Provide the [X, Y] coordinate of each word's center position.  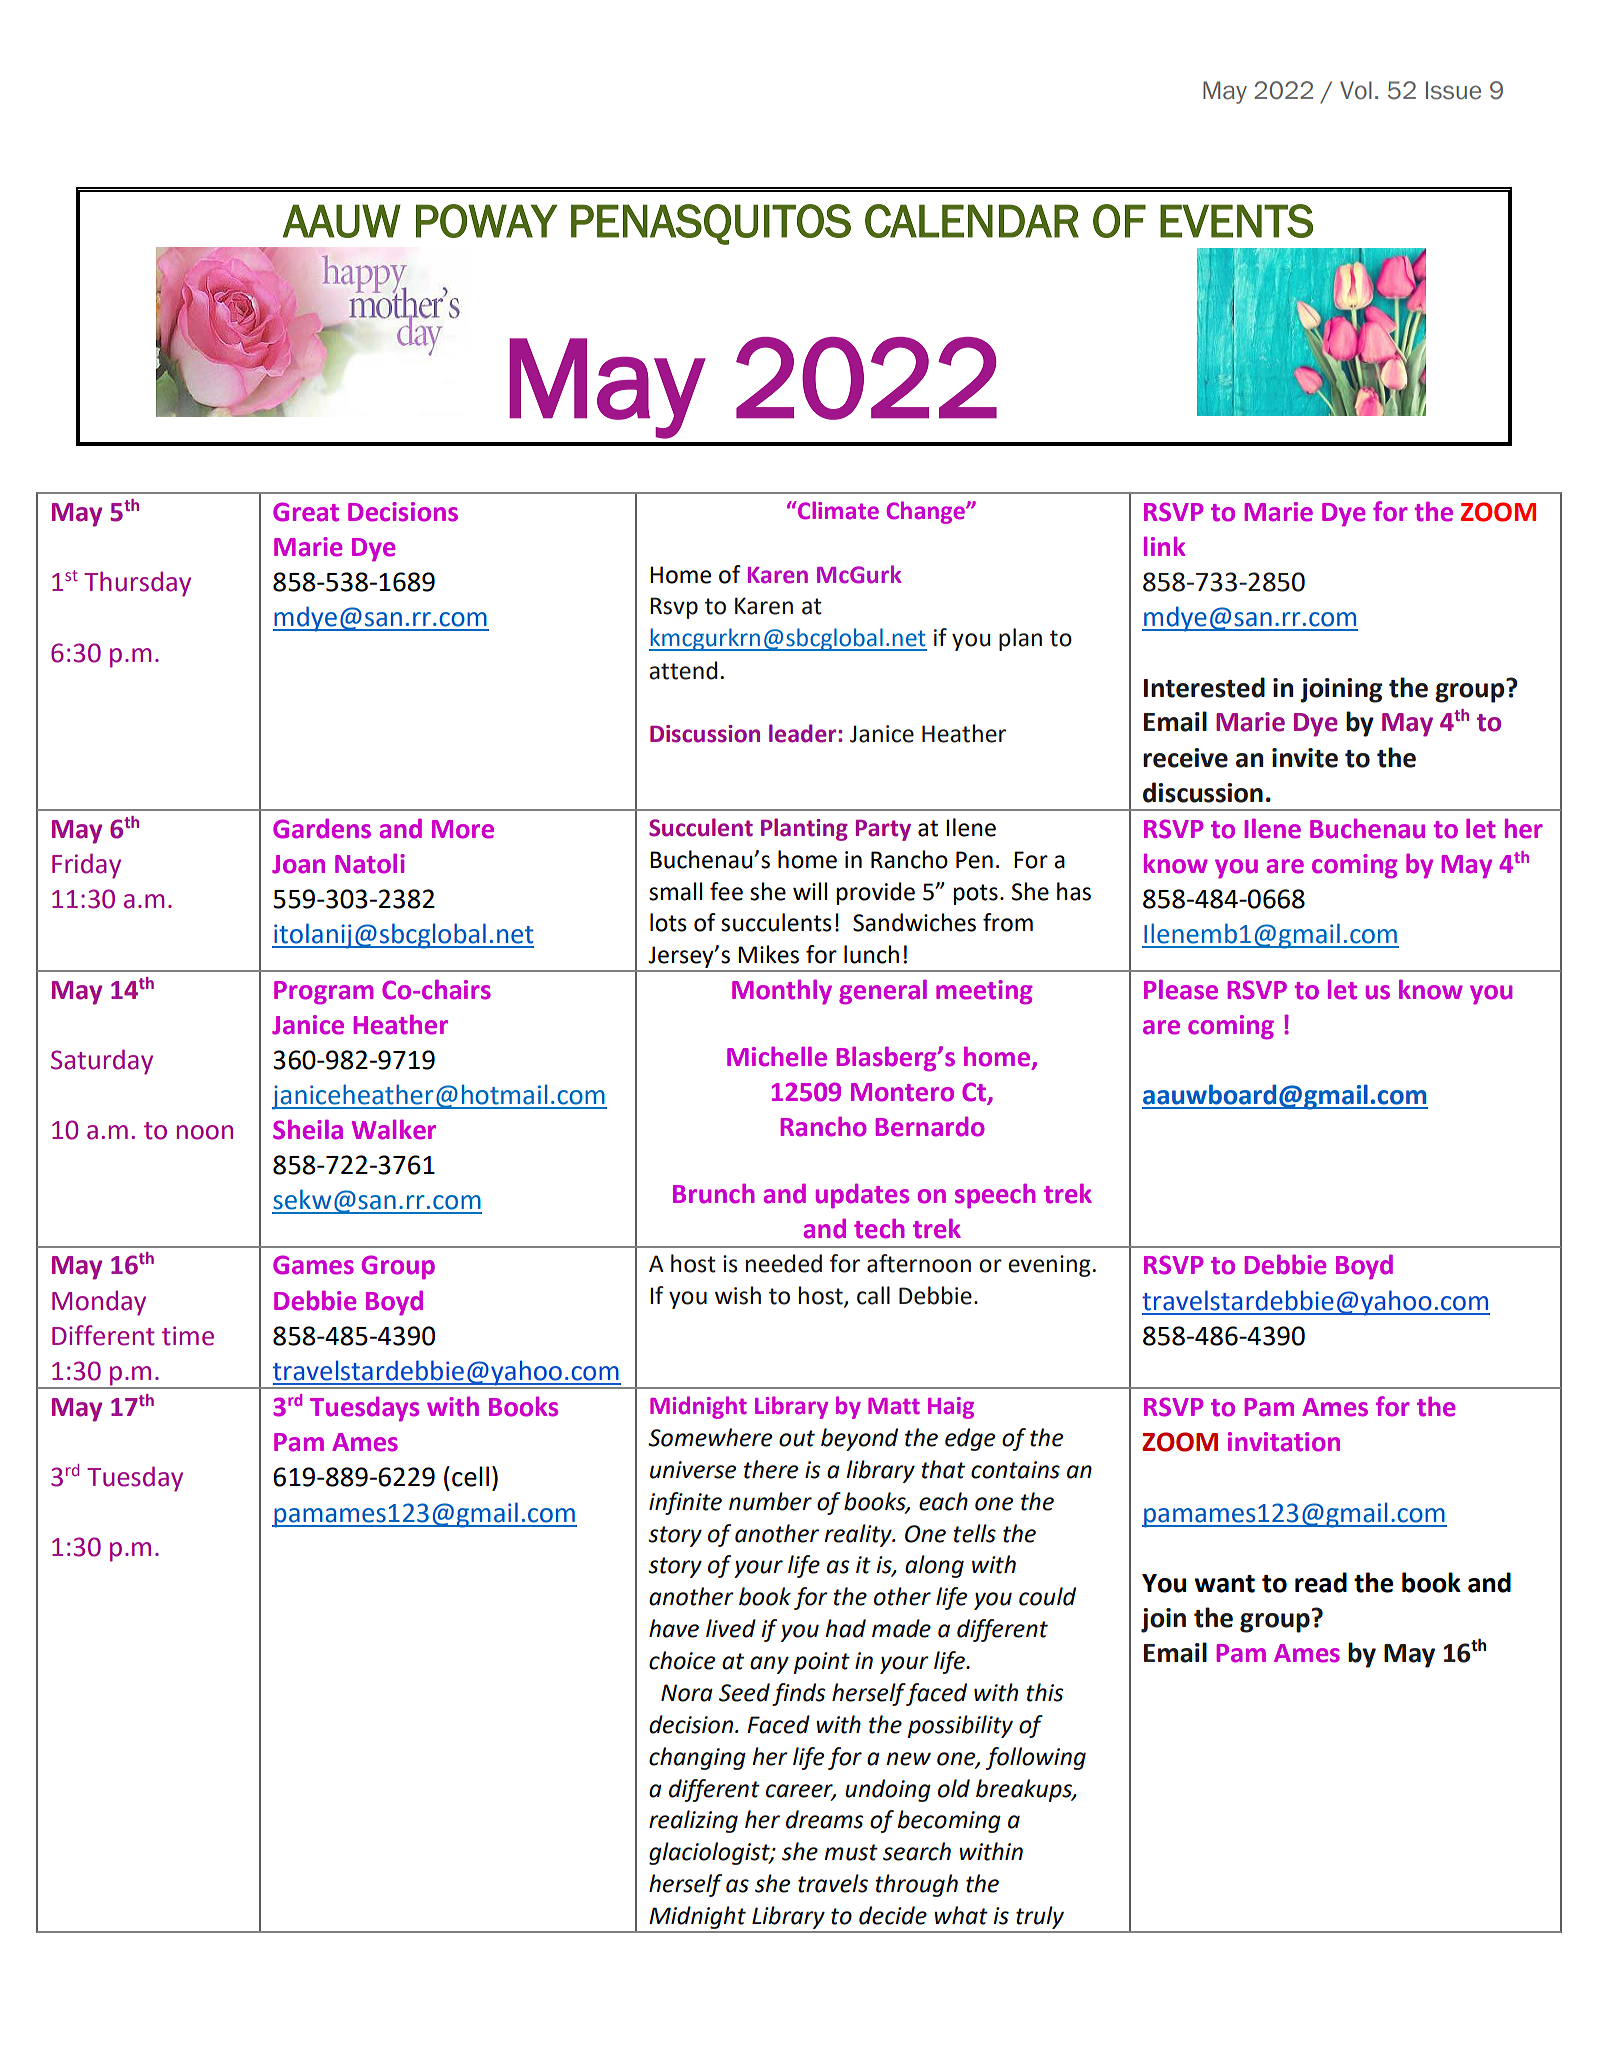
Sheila [308, 1130]
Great [306, 512]
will [810, 891]
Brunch [714, 1194]
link [1164, 546]
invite [1305, 758]
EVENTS [1236, 221]
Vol [1356, 90]
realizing [693, 1821]
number [770, 1501]
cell [470, 1476]
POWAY [486, 221]
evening [1049, 1266]
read [1321, 1582]
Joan [298, 864]
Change [927, 512]
